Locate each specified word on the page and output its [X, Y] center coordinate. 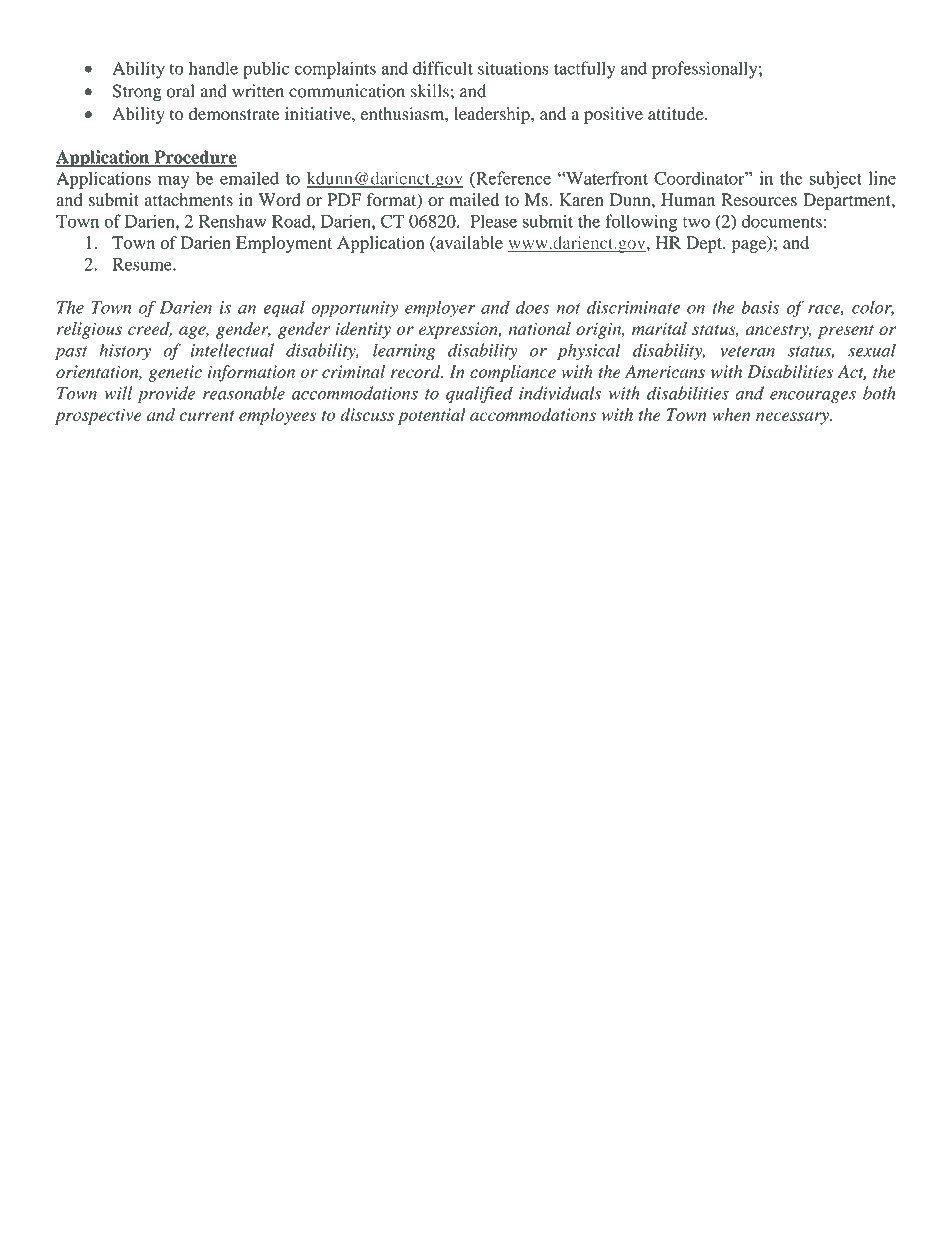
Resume [143, 264]
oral [180, 91]
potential [432, 416]
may [173, 182]
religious [89, 330]
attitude [677, 113]
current [207, 416]
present [846, 332]
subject [835, 180]
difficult [443, 68]
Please [493, 221]
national [540, 328]
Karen [581, 199]
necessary [793, 418]
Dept [705, 244]
